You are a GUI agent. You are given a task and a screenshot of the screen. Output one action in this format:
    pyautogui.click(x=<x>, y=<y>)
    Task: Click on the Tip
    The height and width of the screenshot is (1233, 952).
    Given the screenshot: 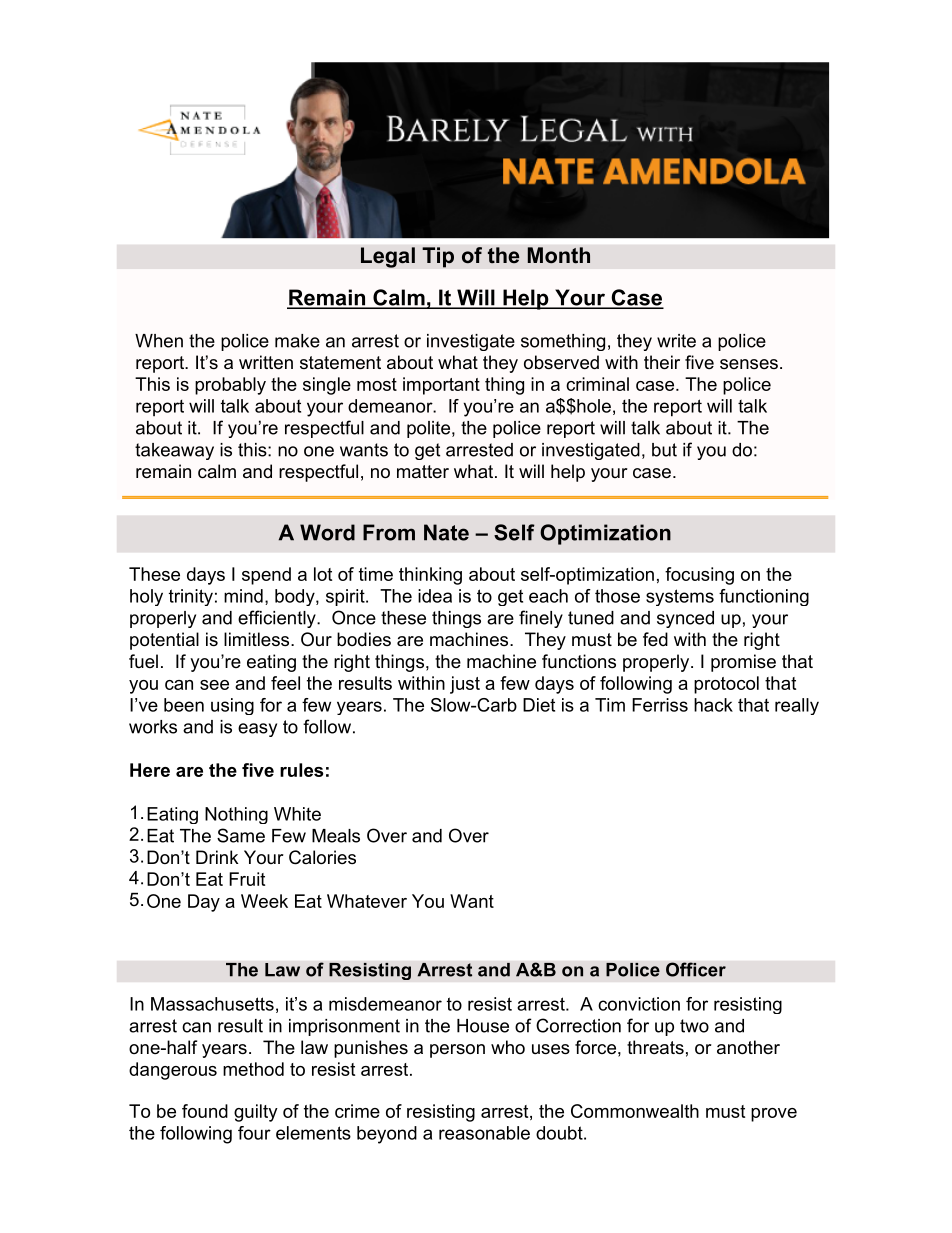 What is the action you would take?
    pyautogui.click(x=438, y=257)
